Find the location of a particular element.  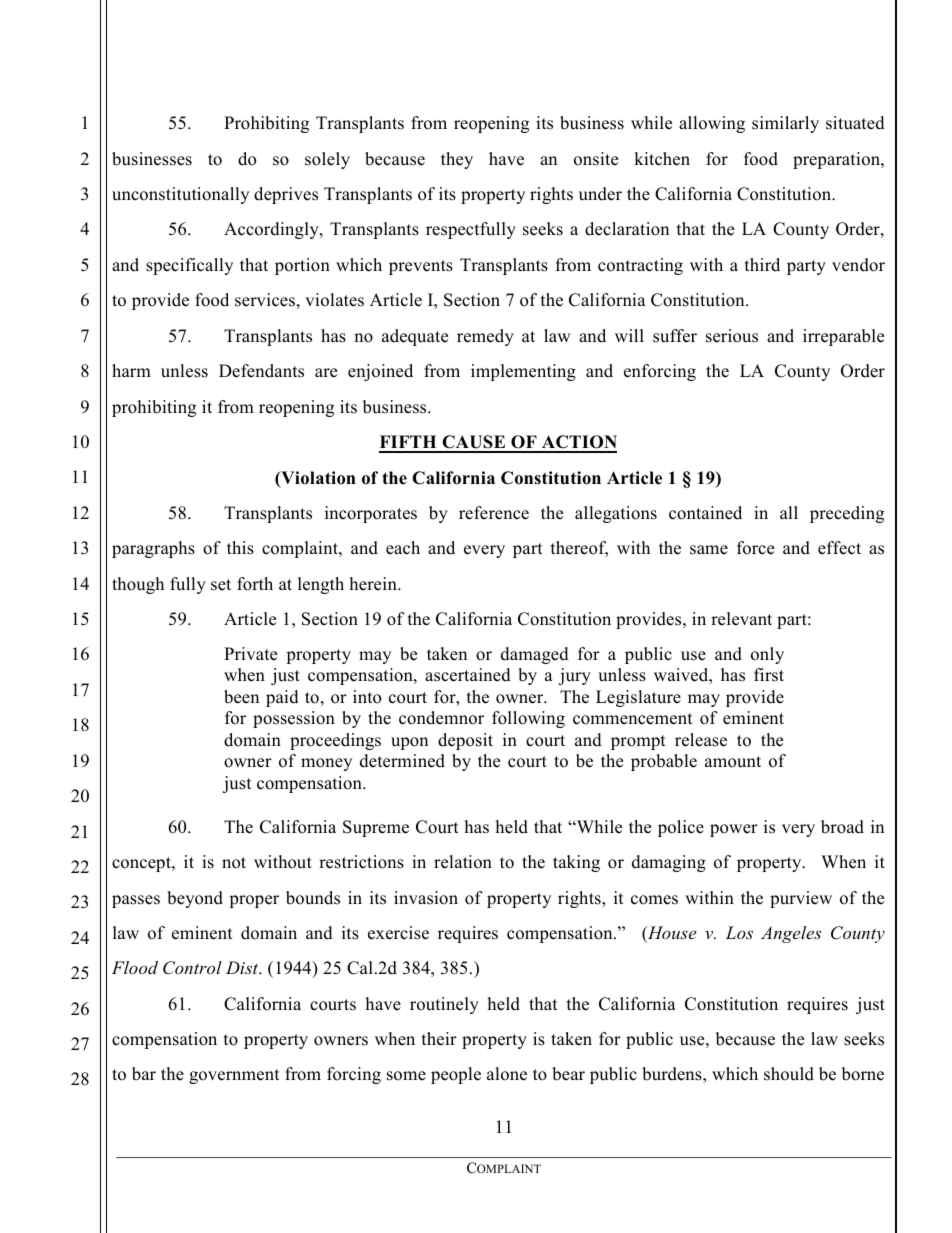

similarly is located at coordinates (785, 124).
